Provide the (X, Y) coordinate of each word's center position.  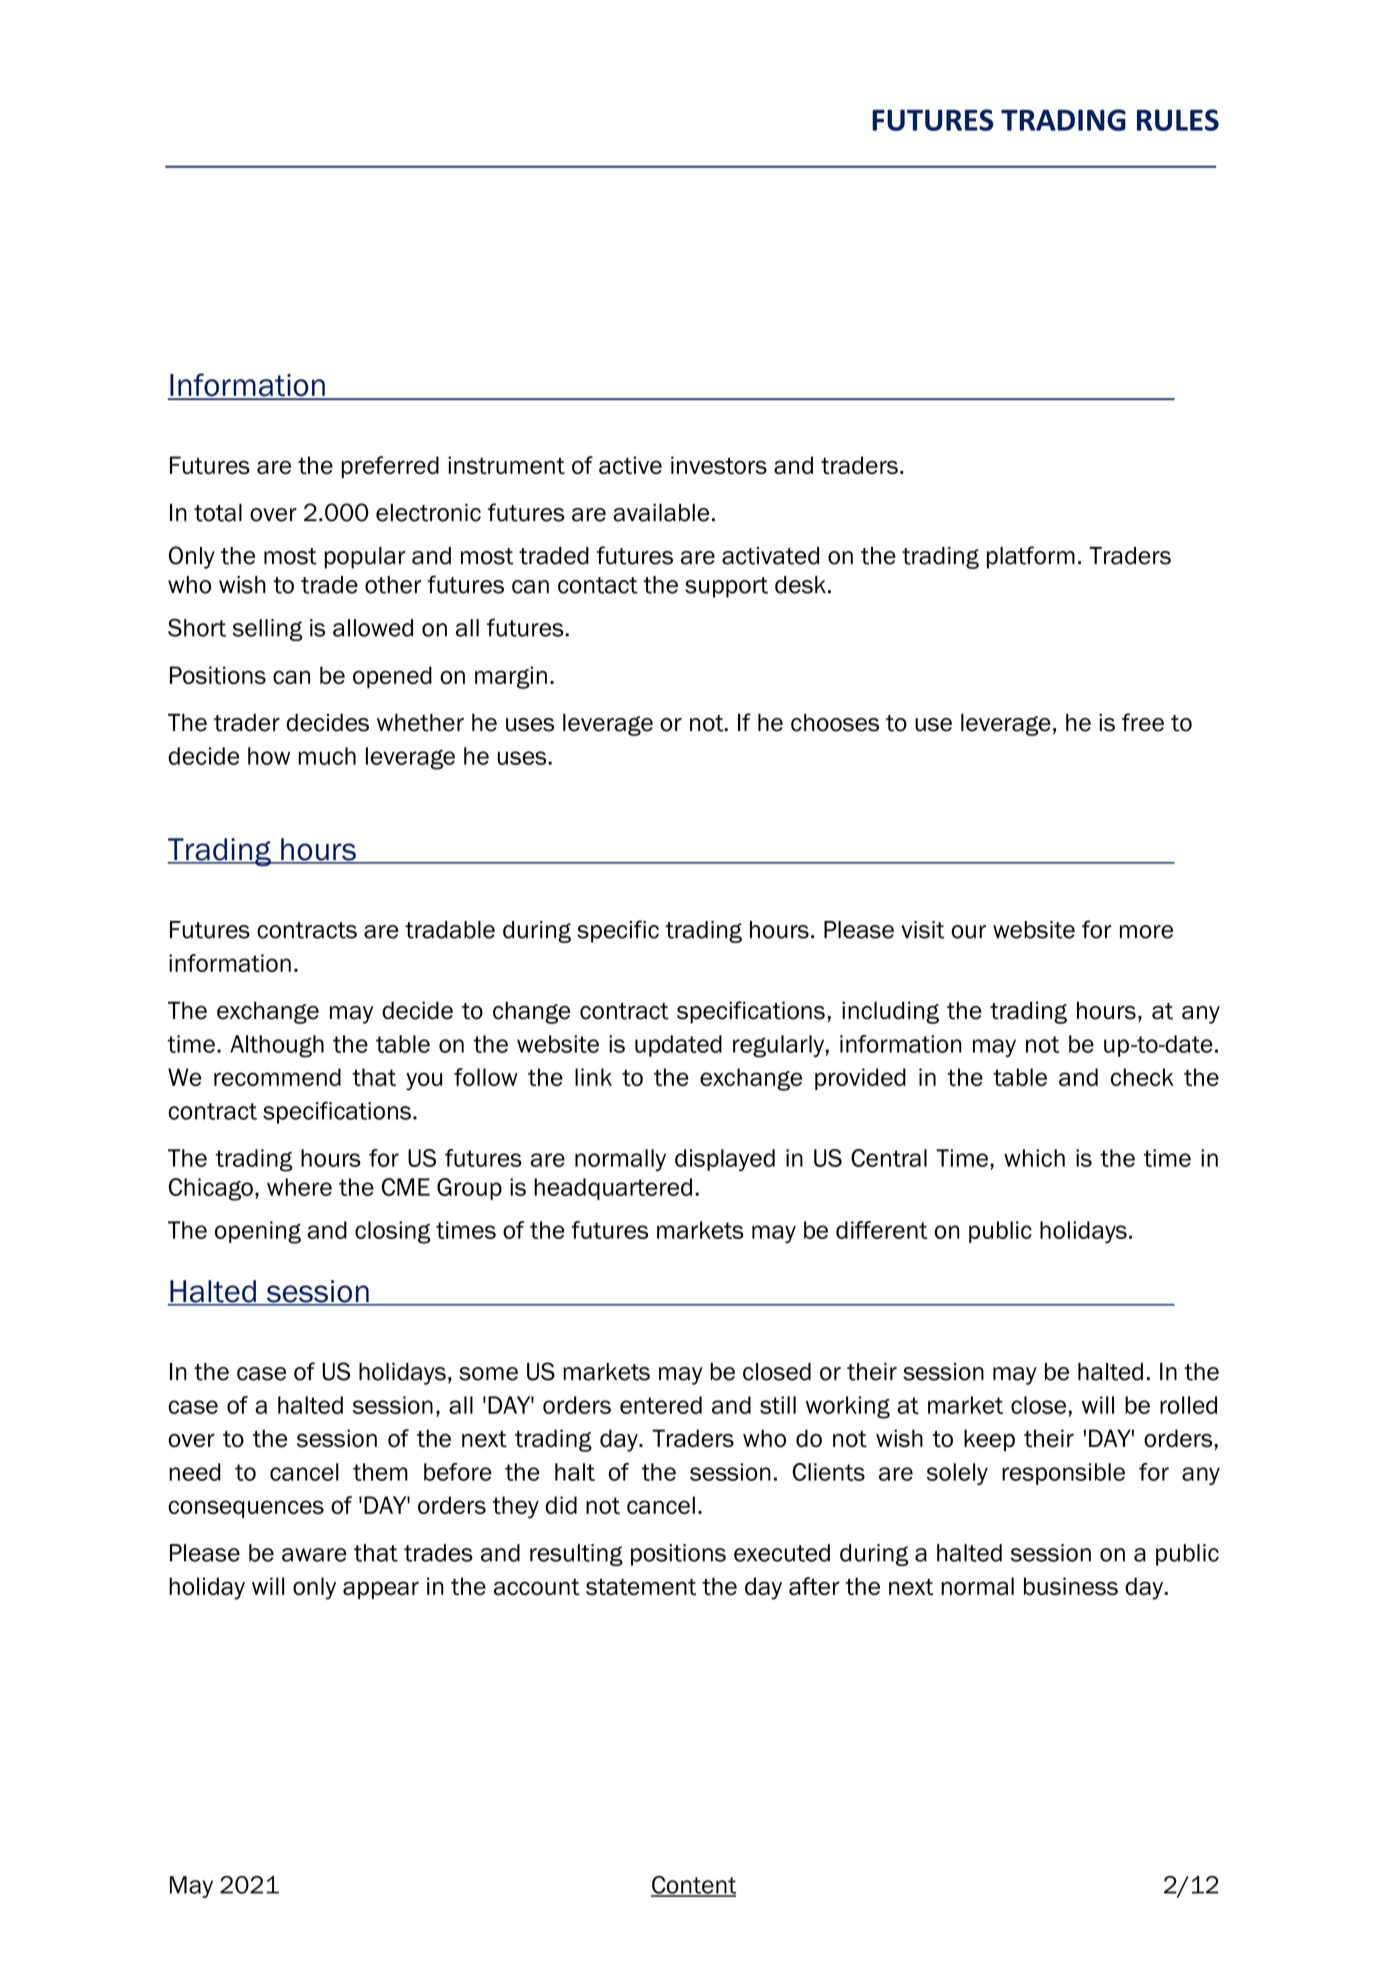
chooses (835, 723)
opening (258, 1232)
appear (381, 1590)
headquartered (613, 1189)
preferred (390, 467)
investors (719, 465)
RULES (1178, 120)
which (1034, 1158)
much (327, 756)
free (1143, 722)
